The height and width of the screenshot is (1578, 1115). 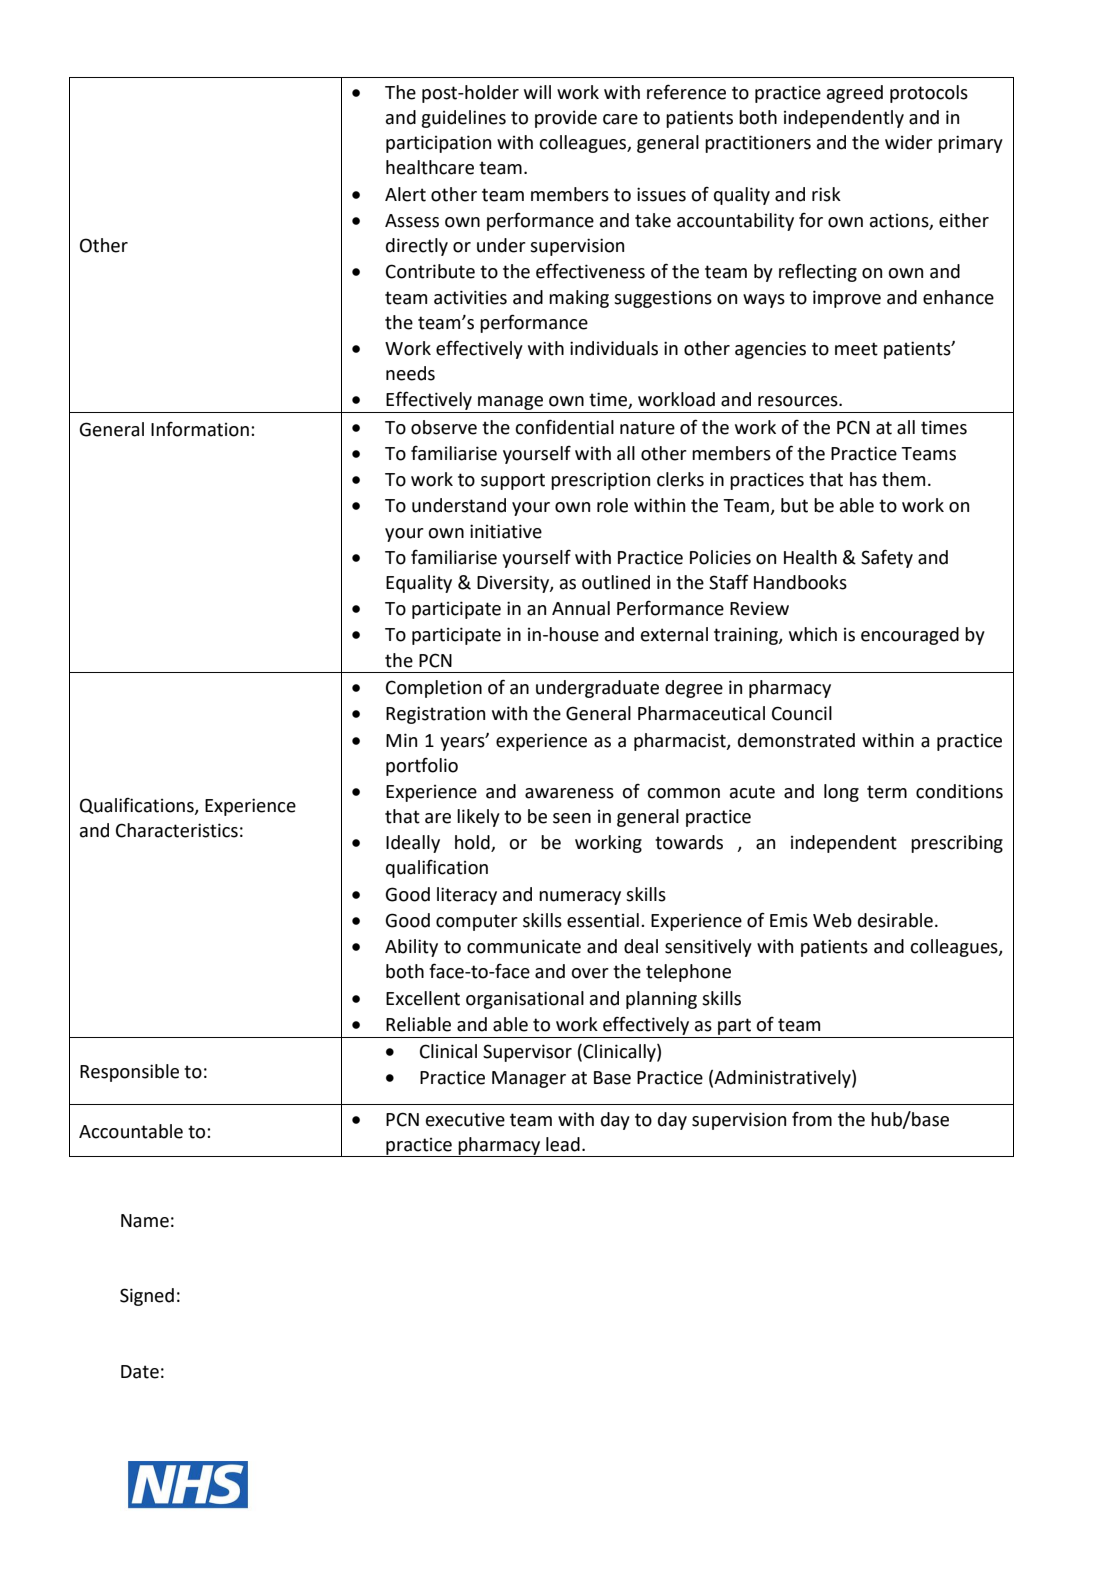 What do you see at coordinates (812, 1119) in the screenshot?
I see `from` at bounding box center [812, 1119].
